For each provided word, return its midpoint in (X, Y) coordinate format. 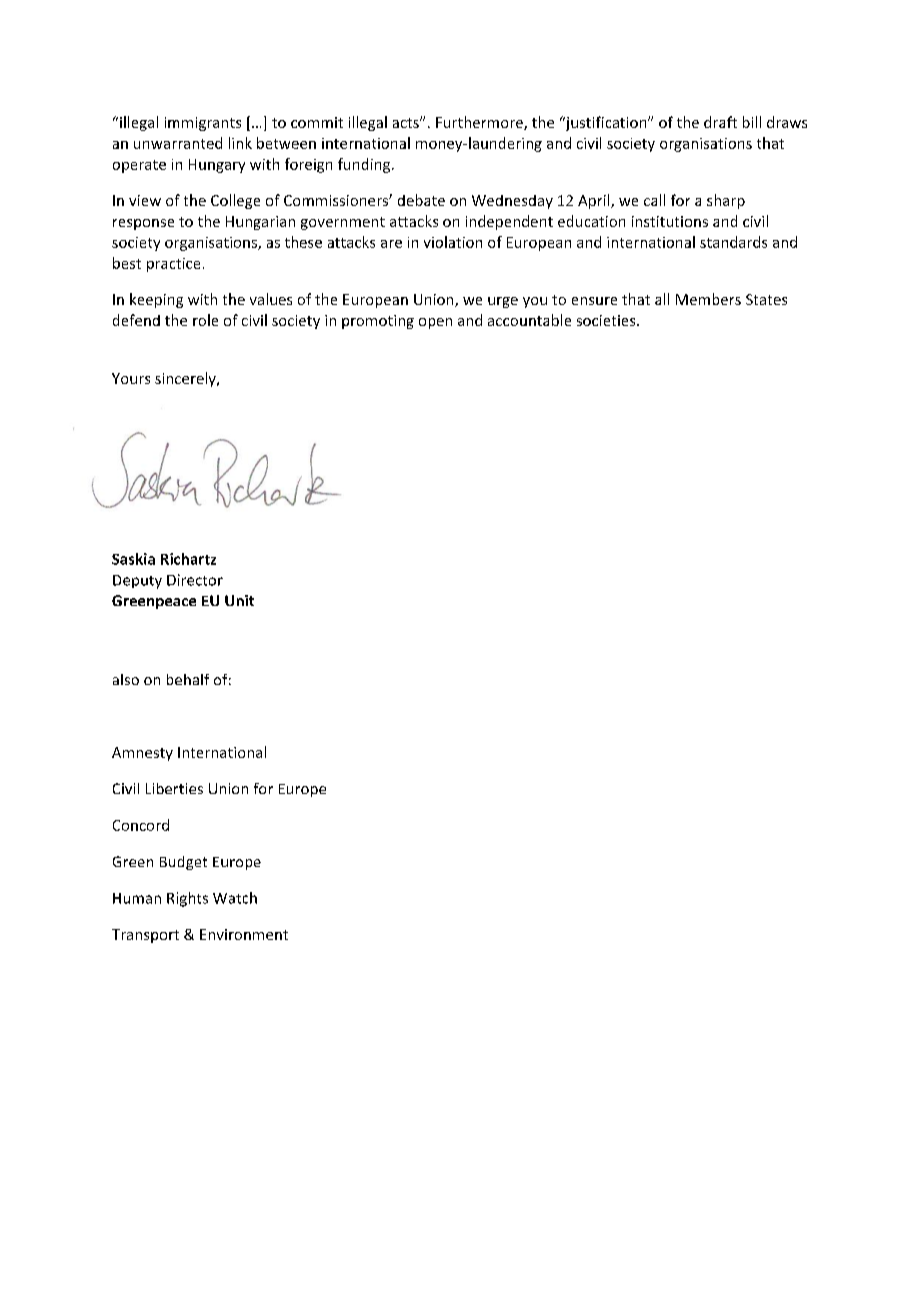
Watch (235, 898)
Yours (131, 378)
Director (195, 580)
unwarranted (178, 143)
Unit (239, 600)
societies (607, 320)
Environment (244, 934)
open (435, 323)
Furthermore (480, 123)
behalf (188, 679)
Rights (187, 899)
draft (720, 122)
